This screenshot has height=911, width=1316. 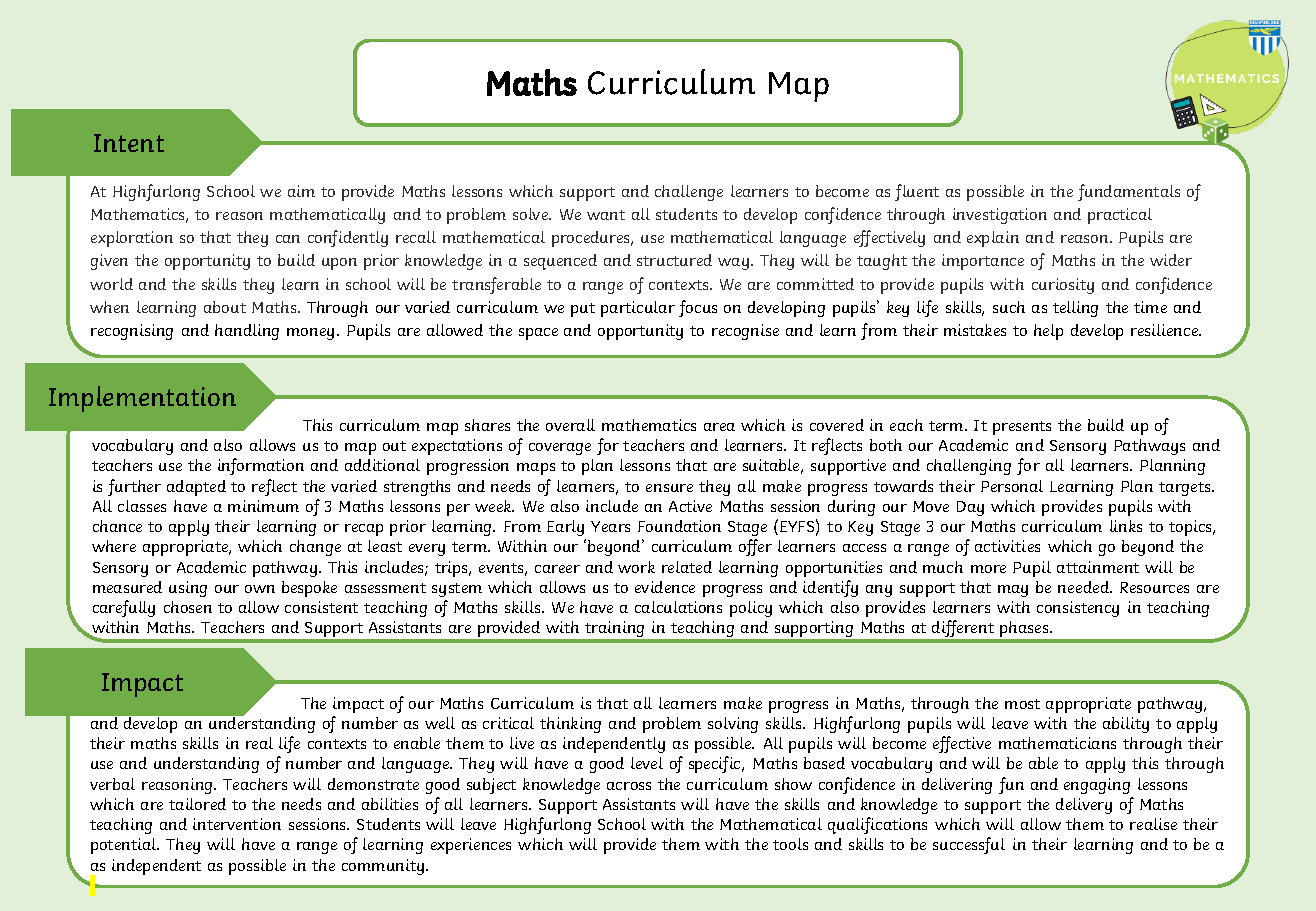 I want to click on particular, so click(x=638, y=309).
